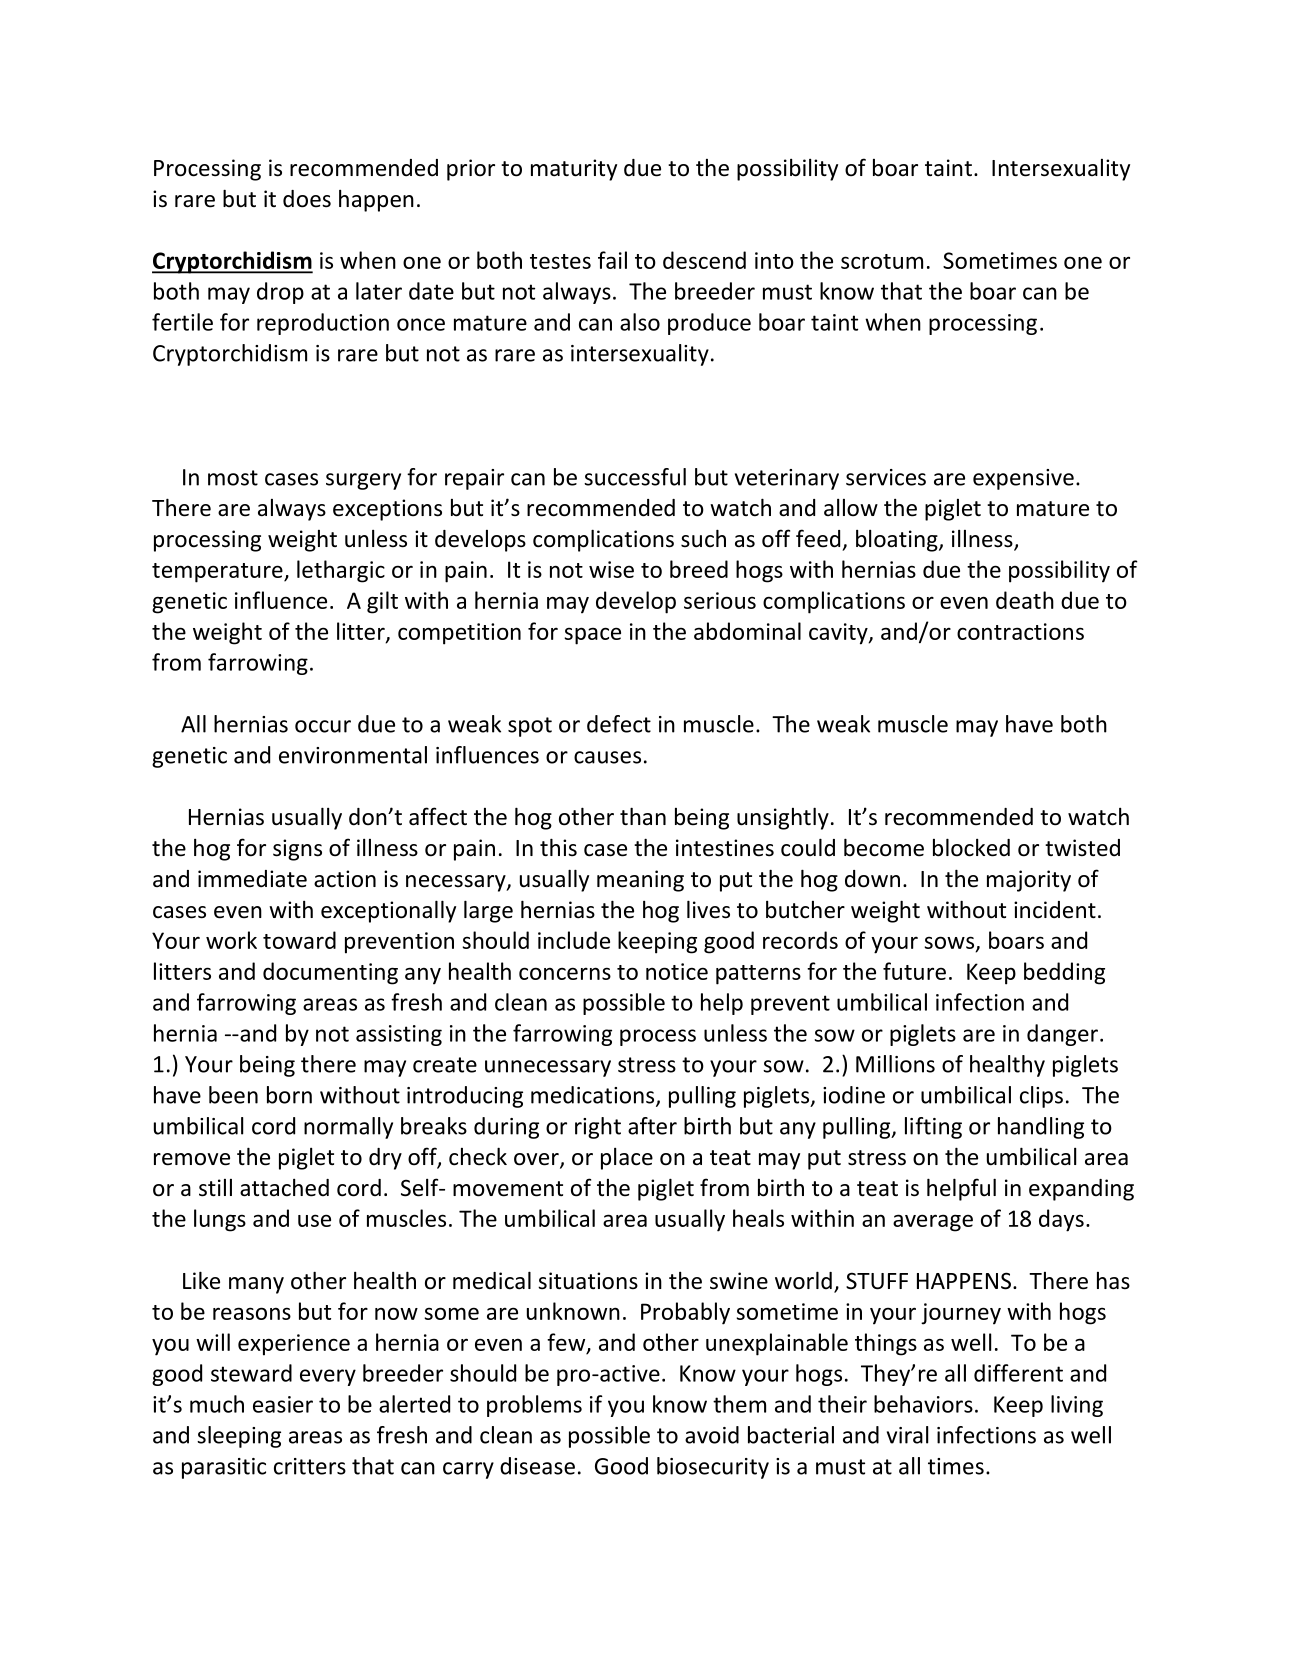 This screenshot has height=1671, width=1292. What do you see at coordinates (307, 199) in the screenshot?
I see `does` at bounding box center [307, 199].
